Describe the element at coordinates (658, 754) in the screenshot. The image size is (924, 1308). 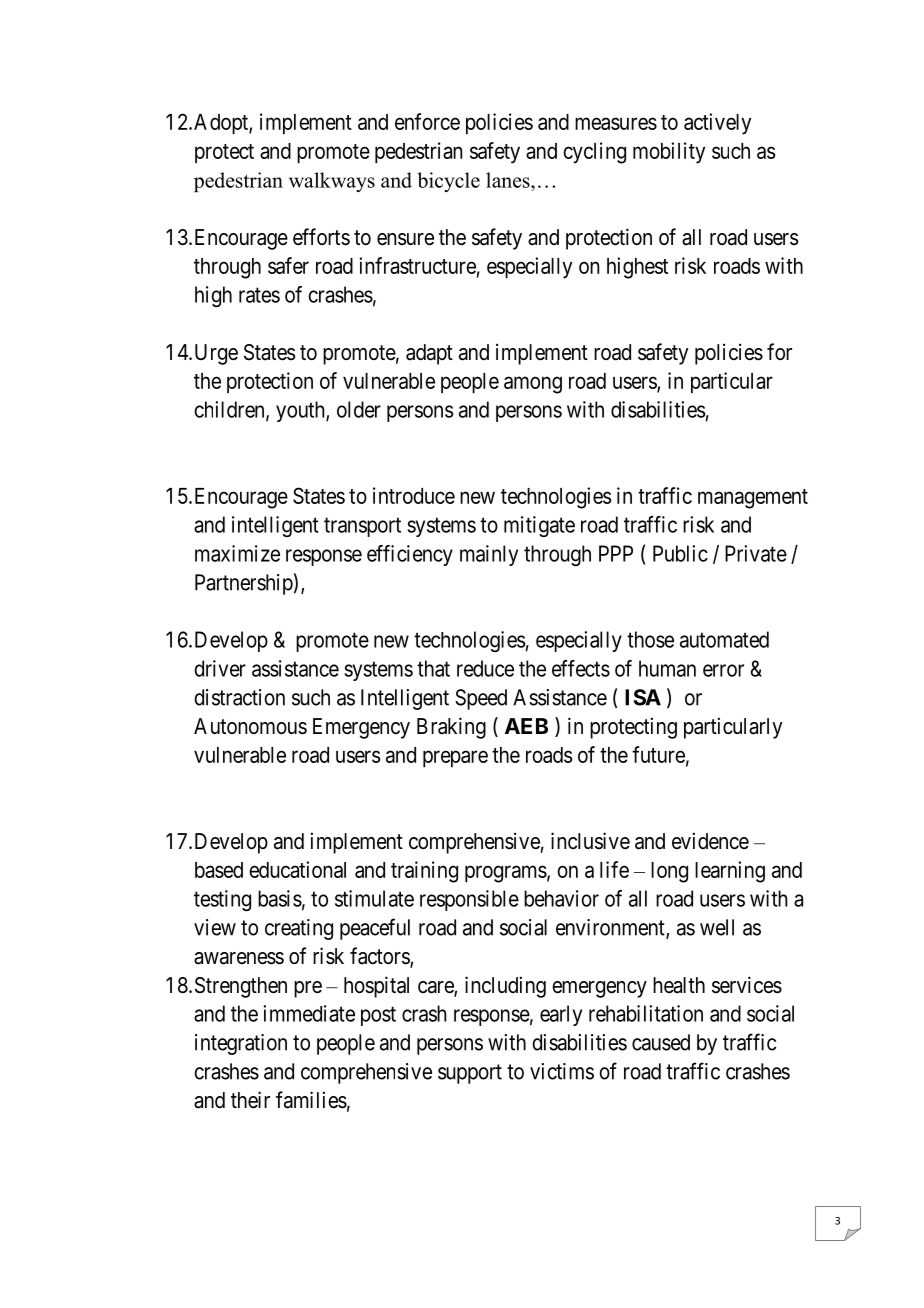
I see `future` at that location.
